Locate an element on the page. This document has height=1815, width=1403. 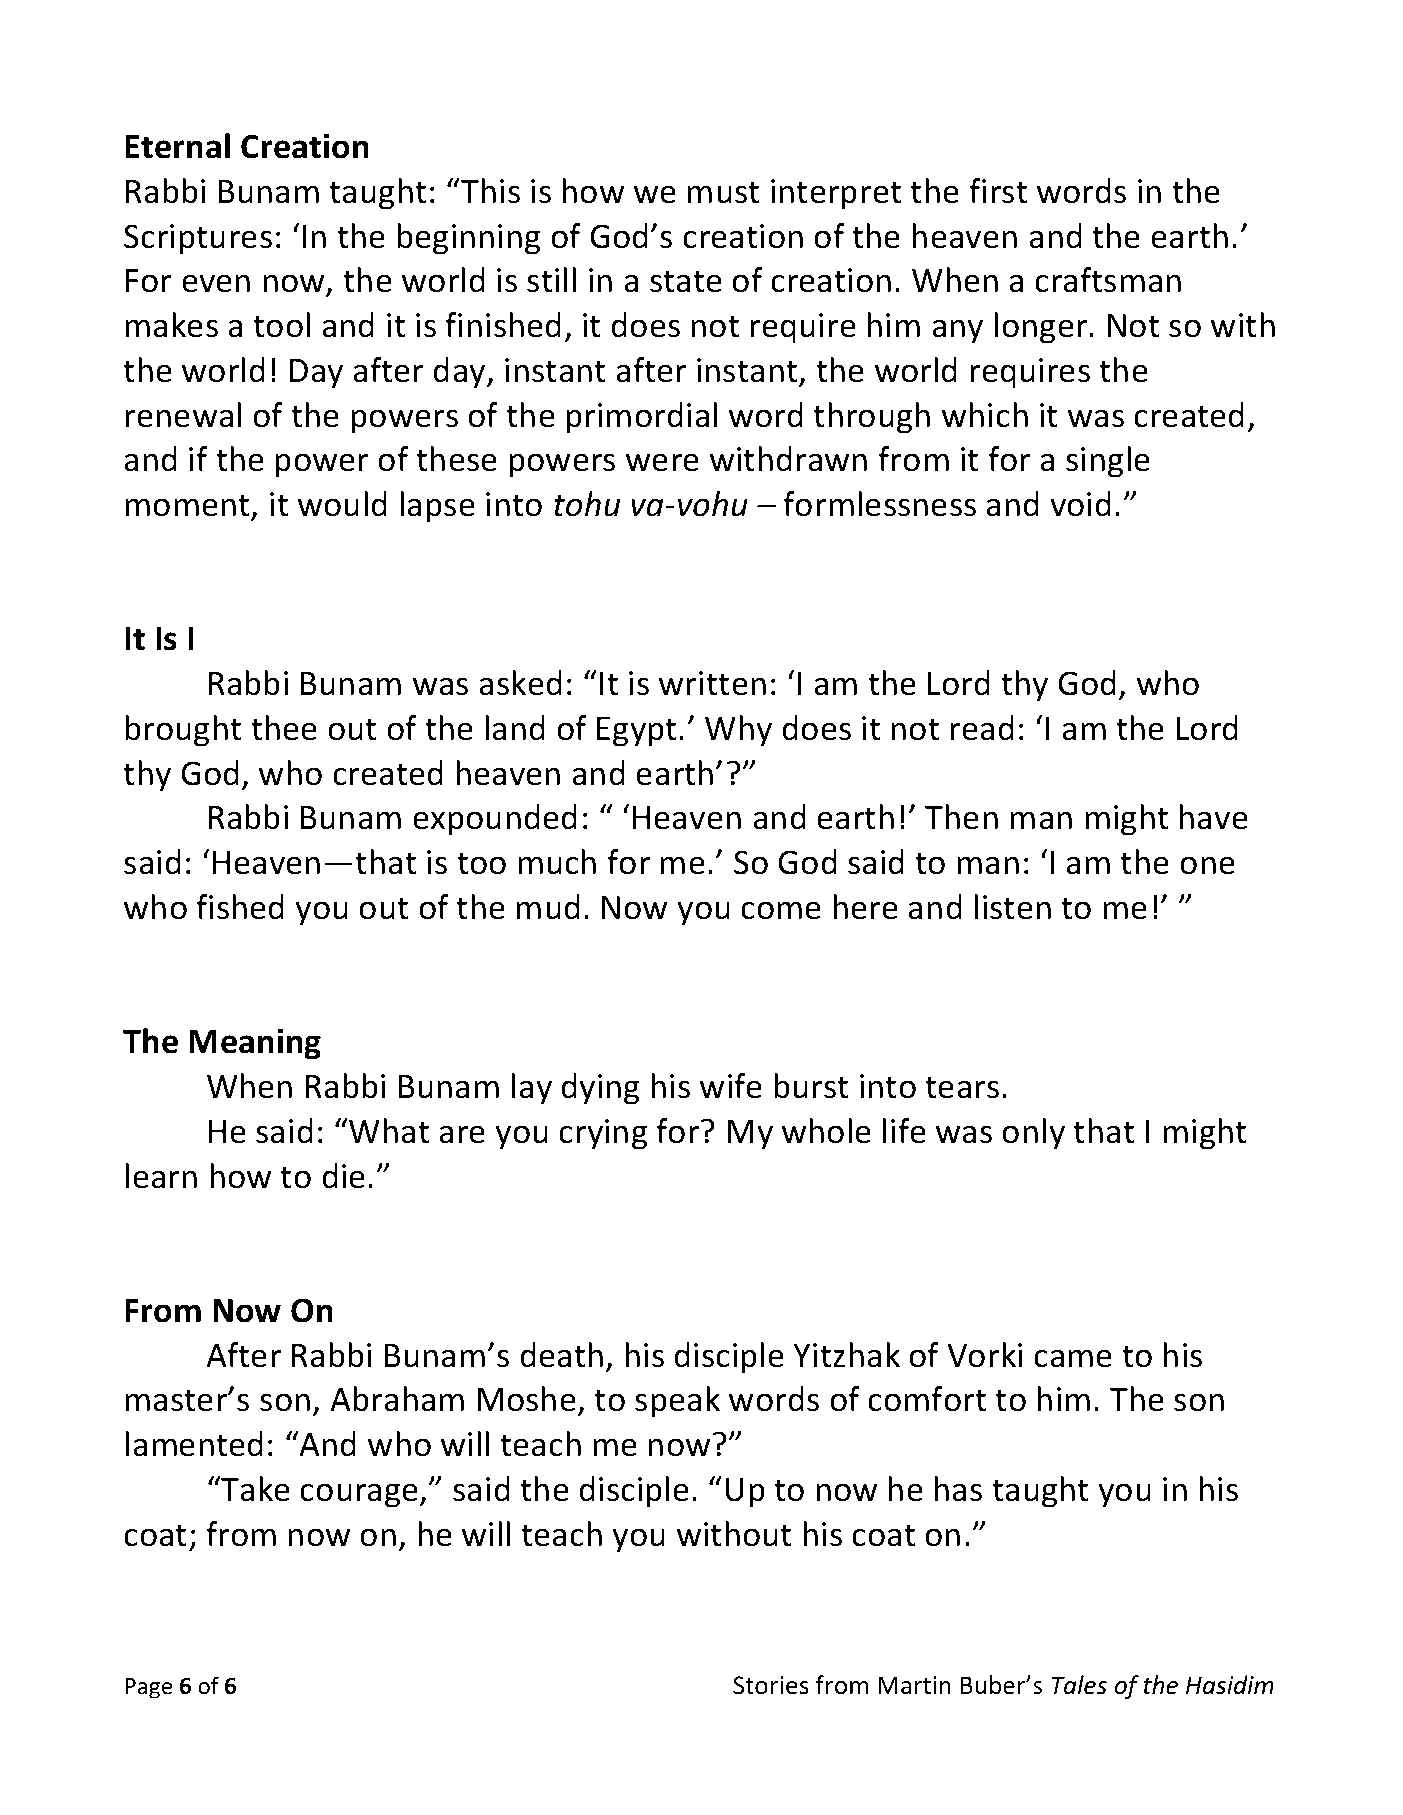
were is located at coordinates (662, 462).
